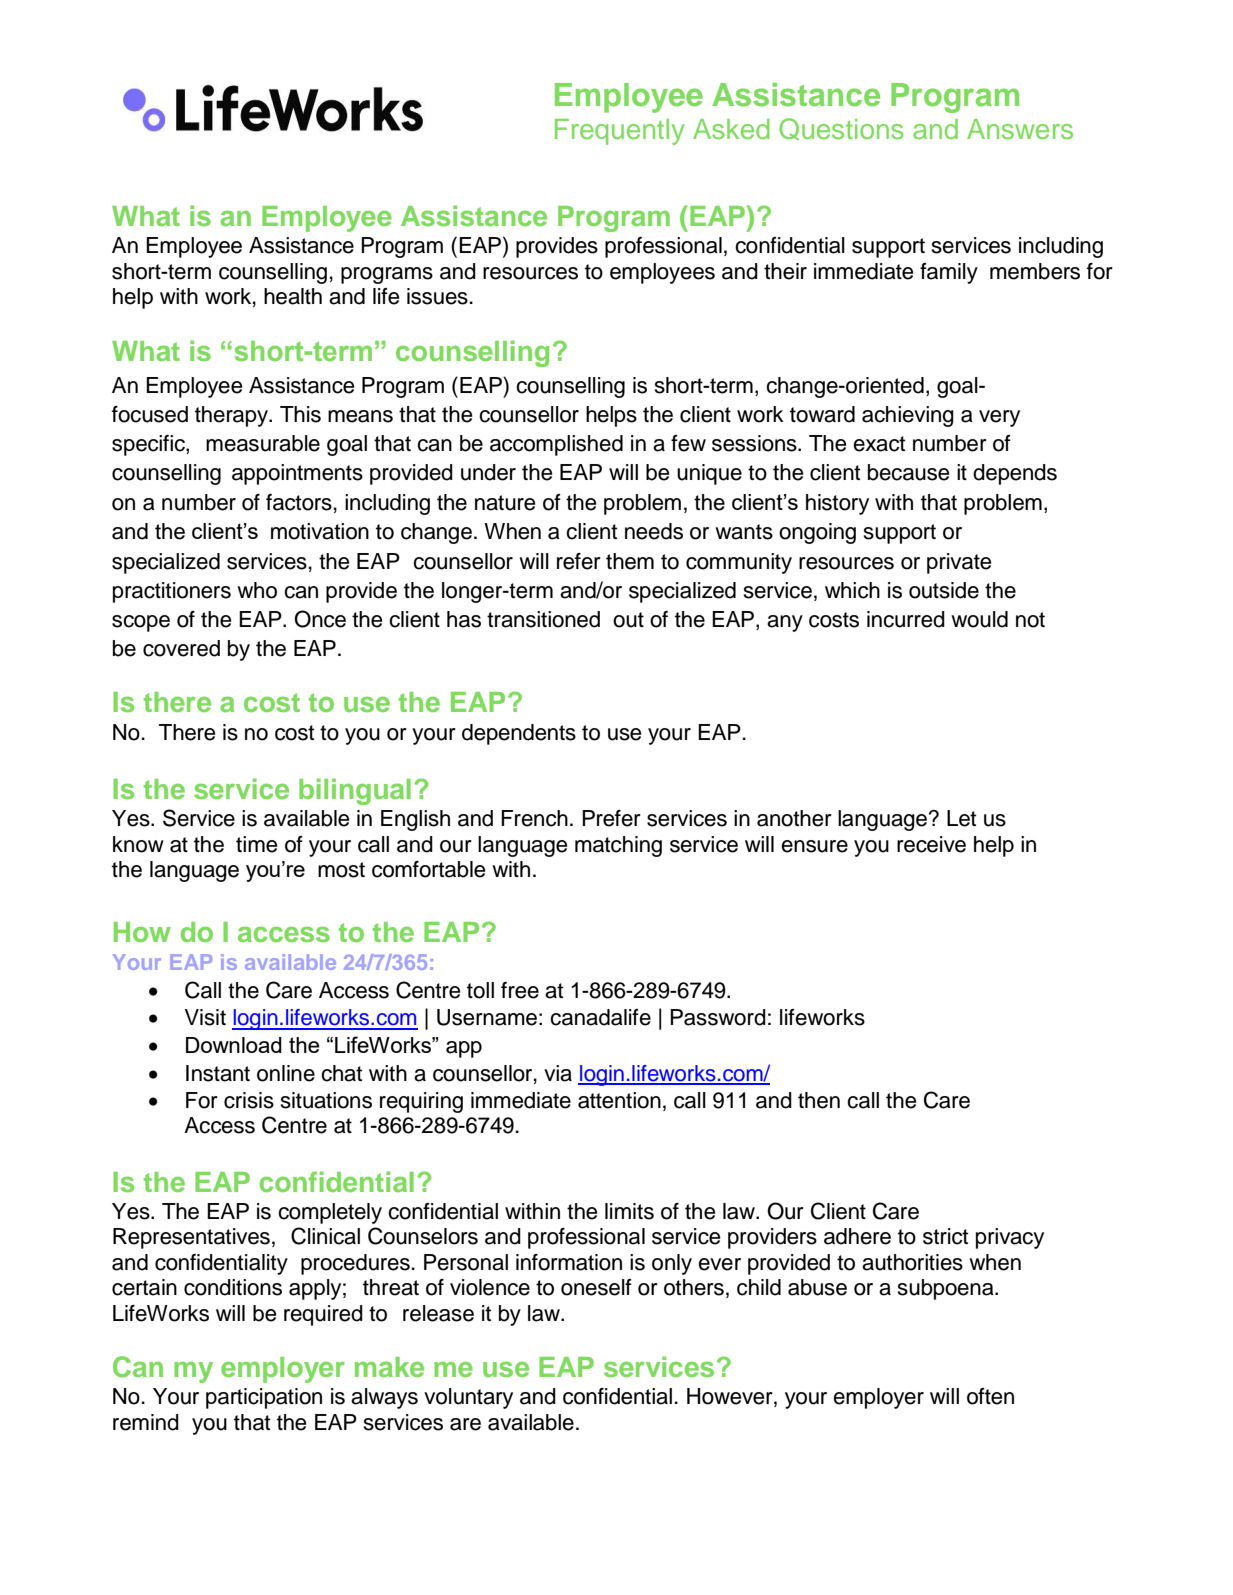 This image has height=1595, width=1233. Describe the element at coordinates (558, 1073) in the image. I see `via` at that location.
